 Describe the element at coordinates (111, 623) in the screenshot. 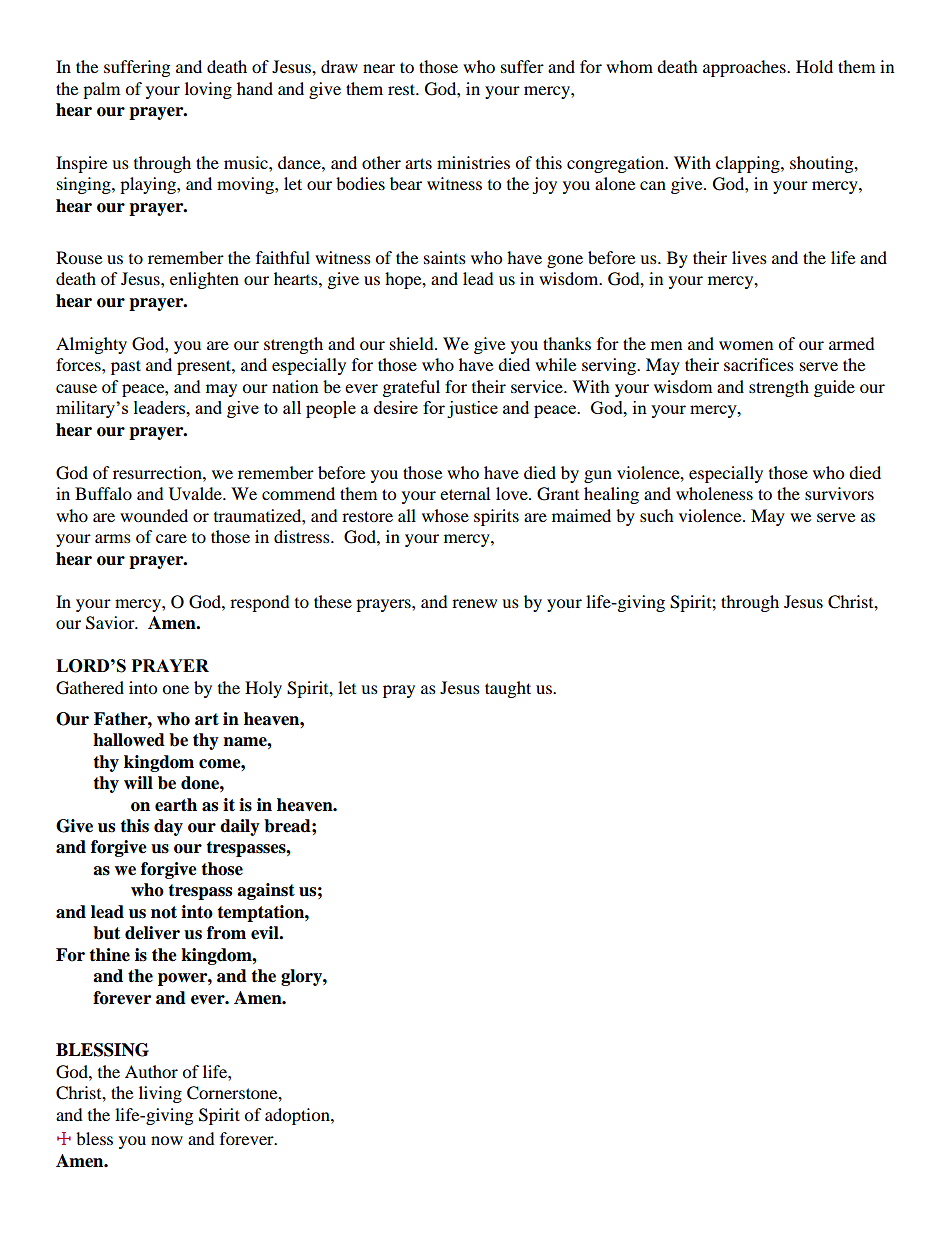

I see `Savior` at that location.
